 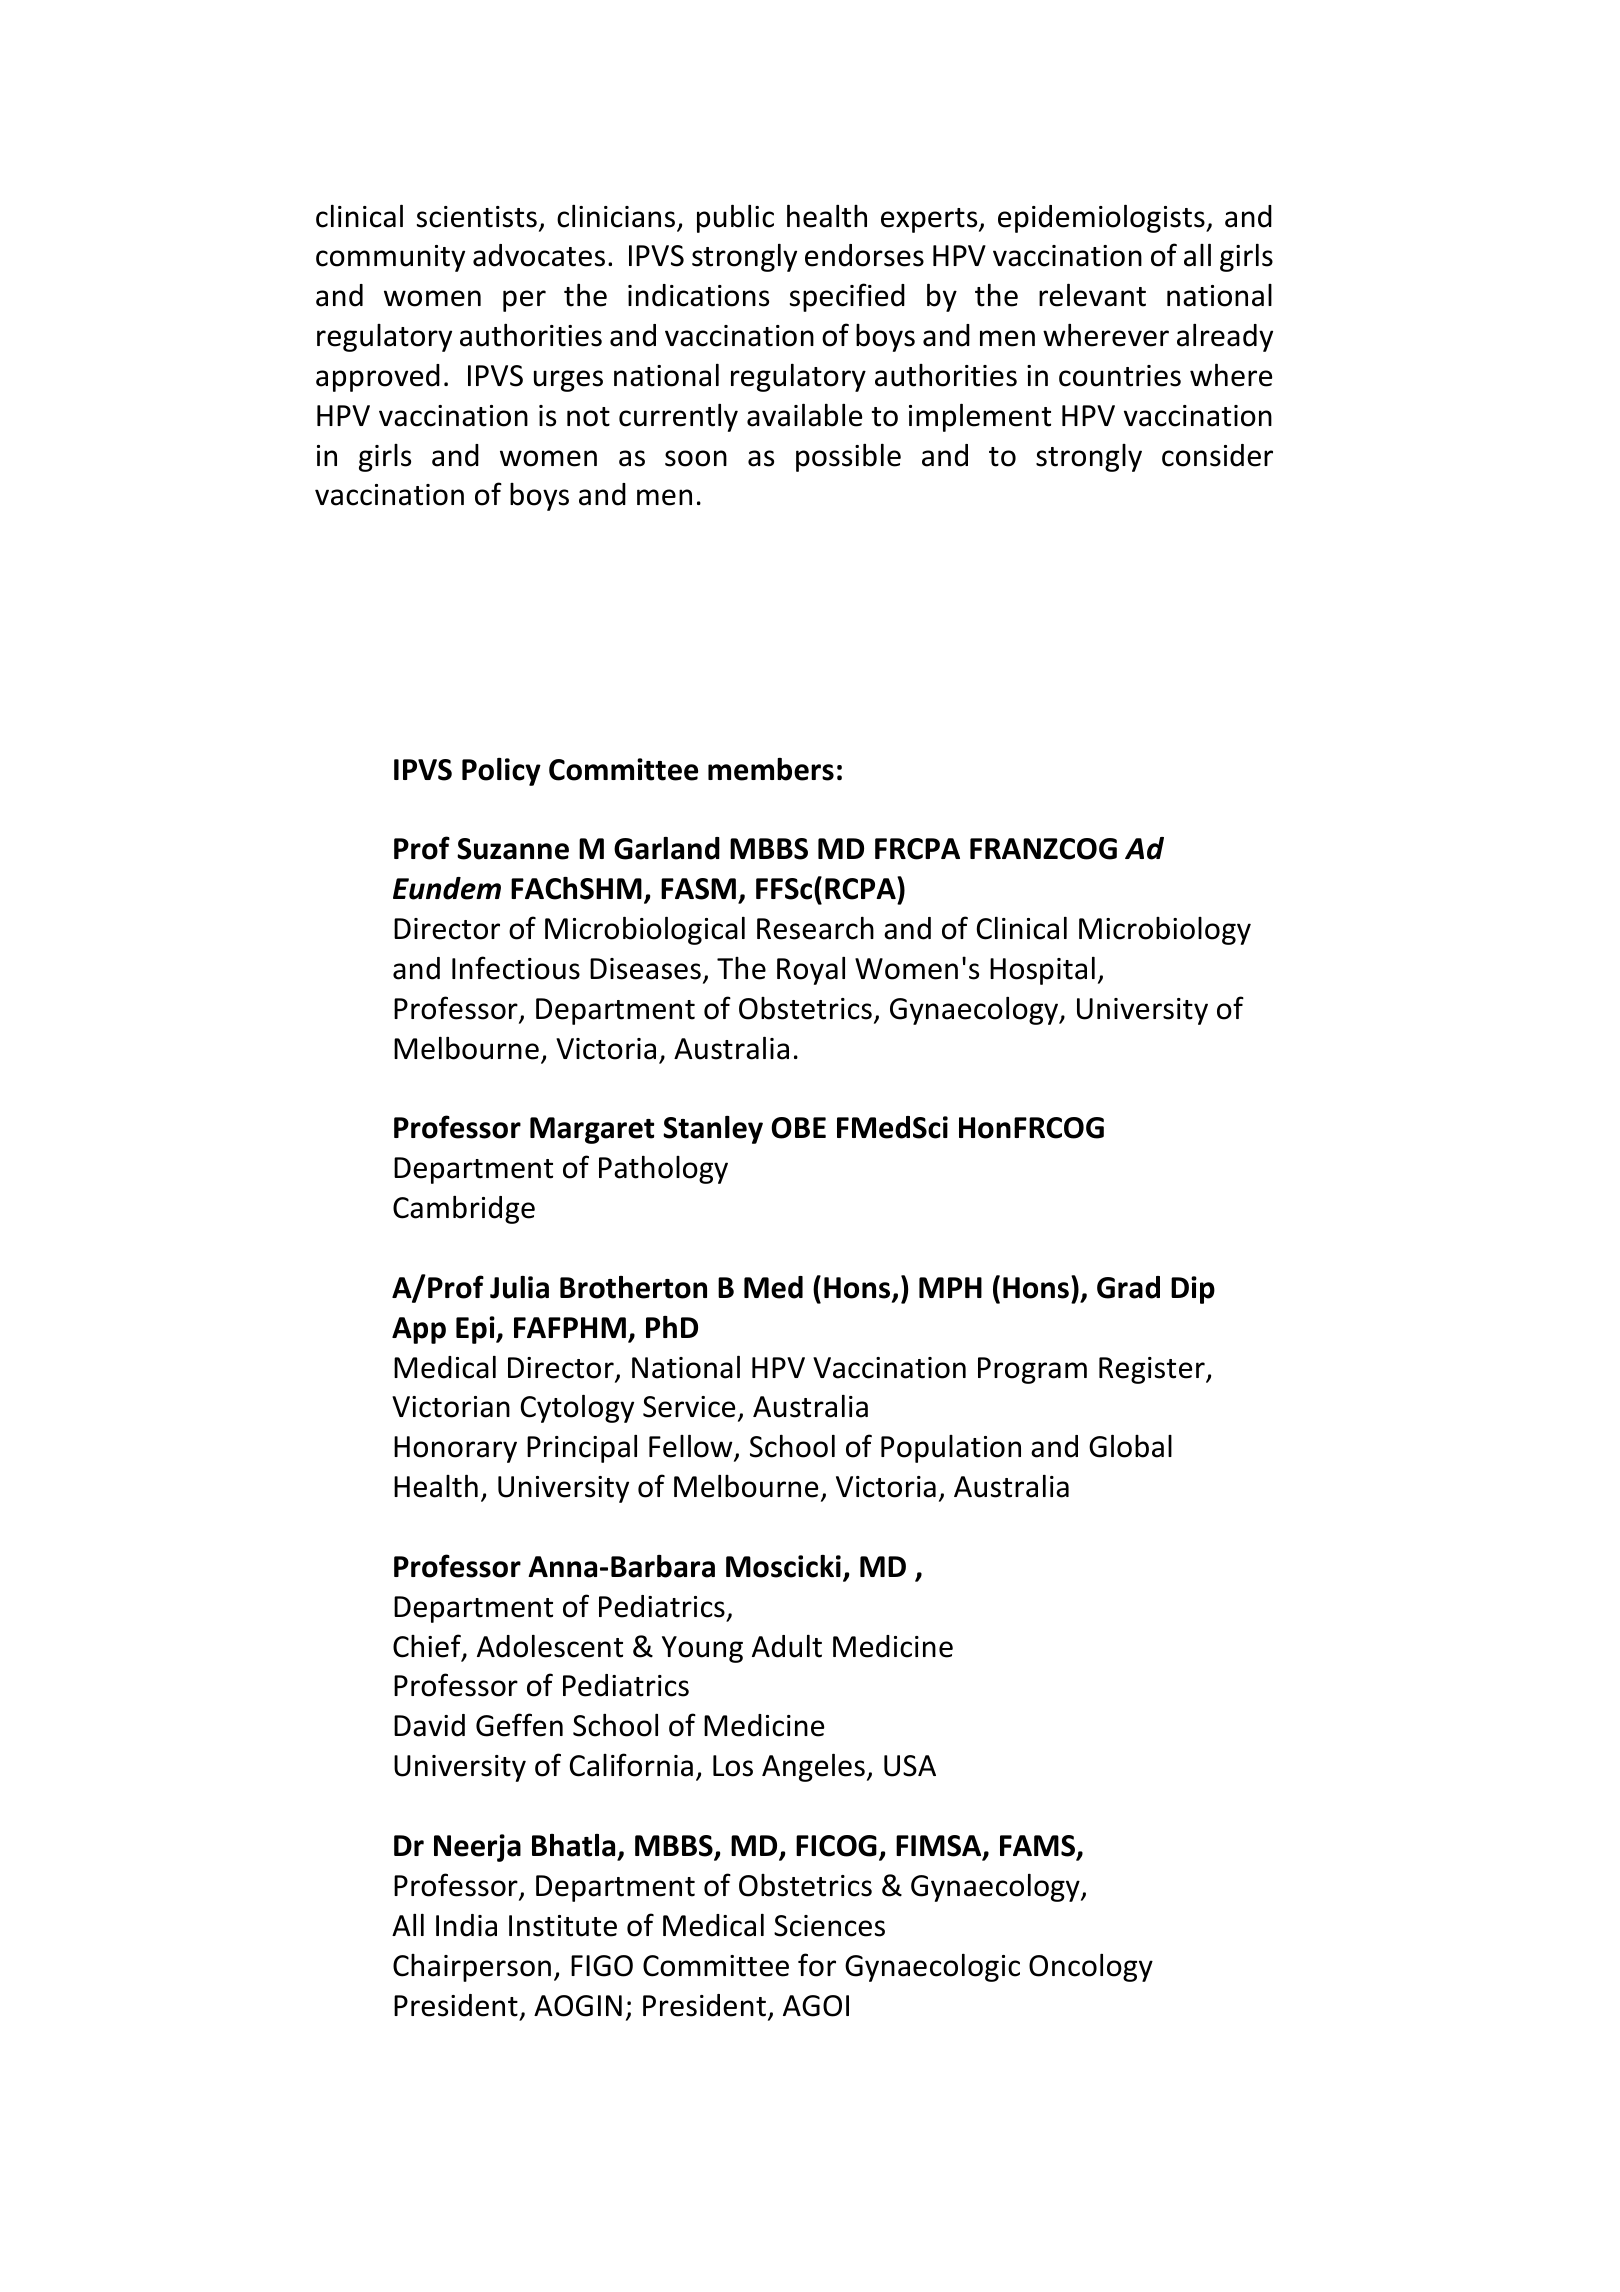 What do you see at coordinates (477, 217) in the screenshot?
I see `scientists` at bounding box center [477, 217].
